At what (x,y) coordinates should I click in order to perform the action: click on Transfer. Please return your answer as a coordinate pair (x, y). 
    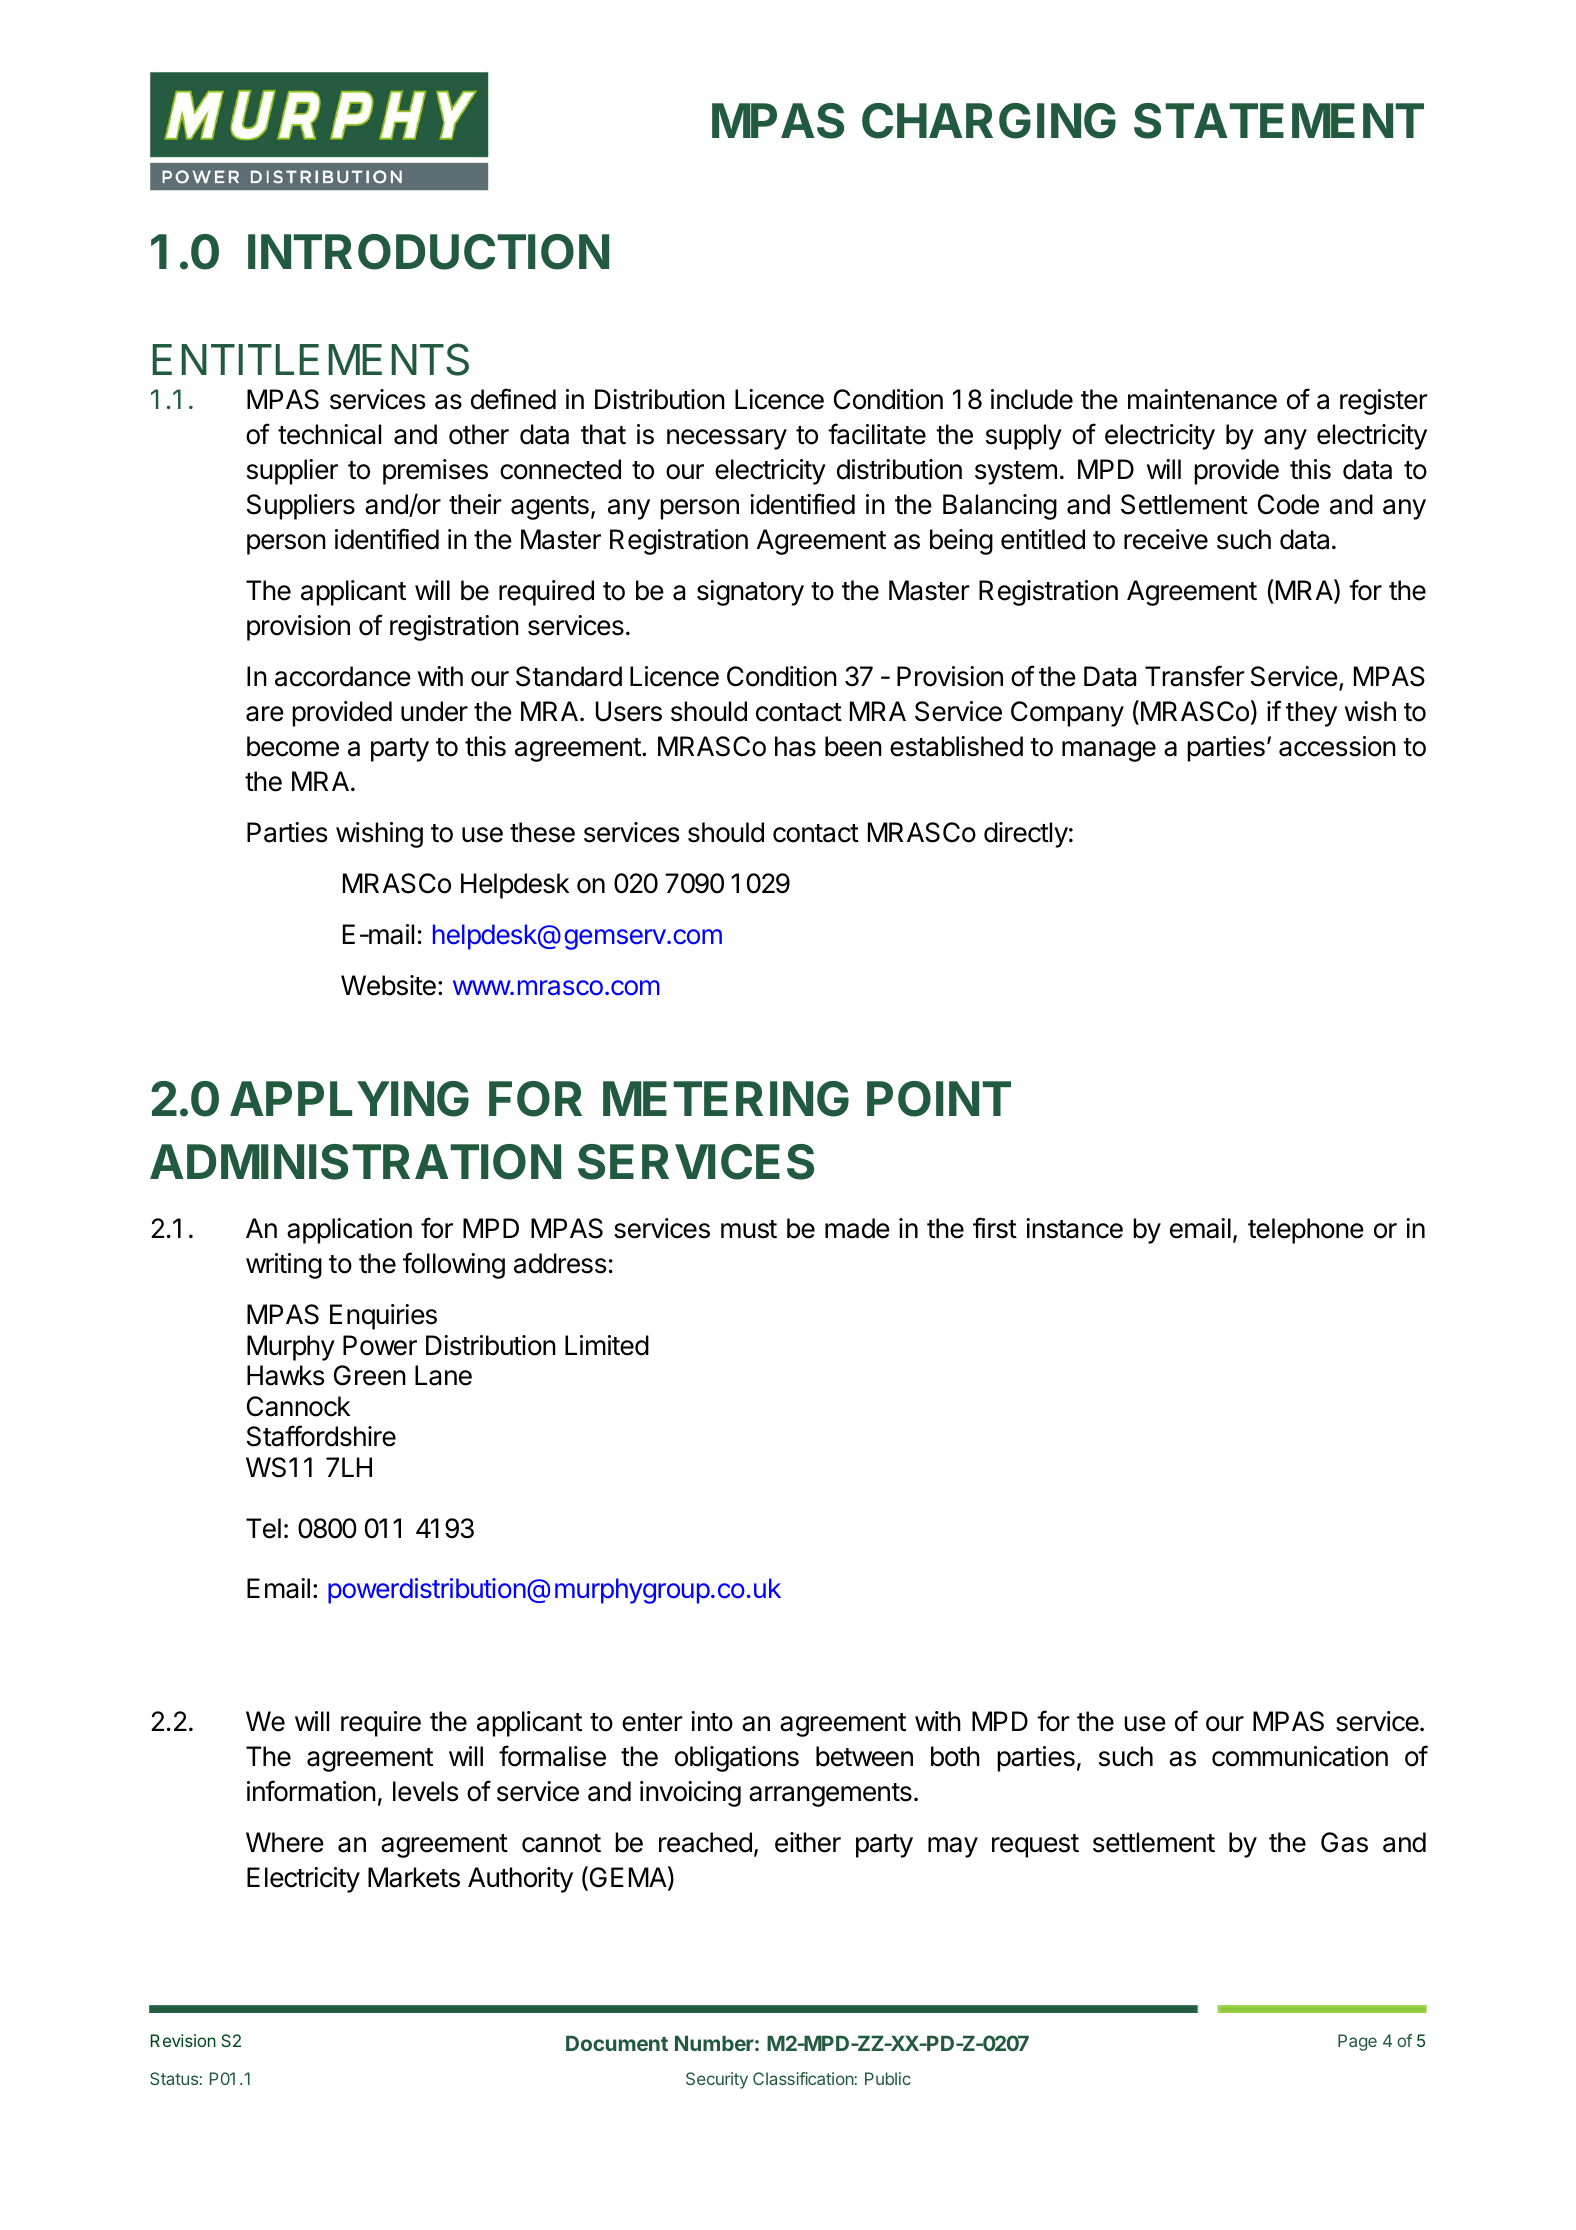
    Looking at the image, I should click on (1195, 676).
